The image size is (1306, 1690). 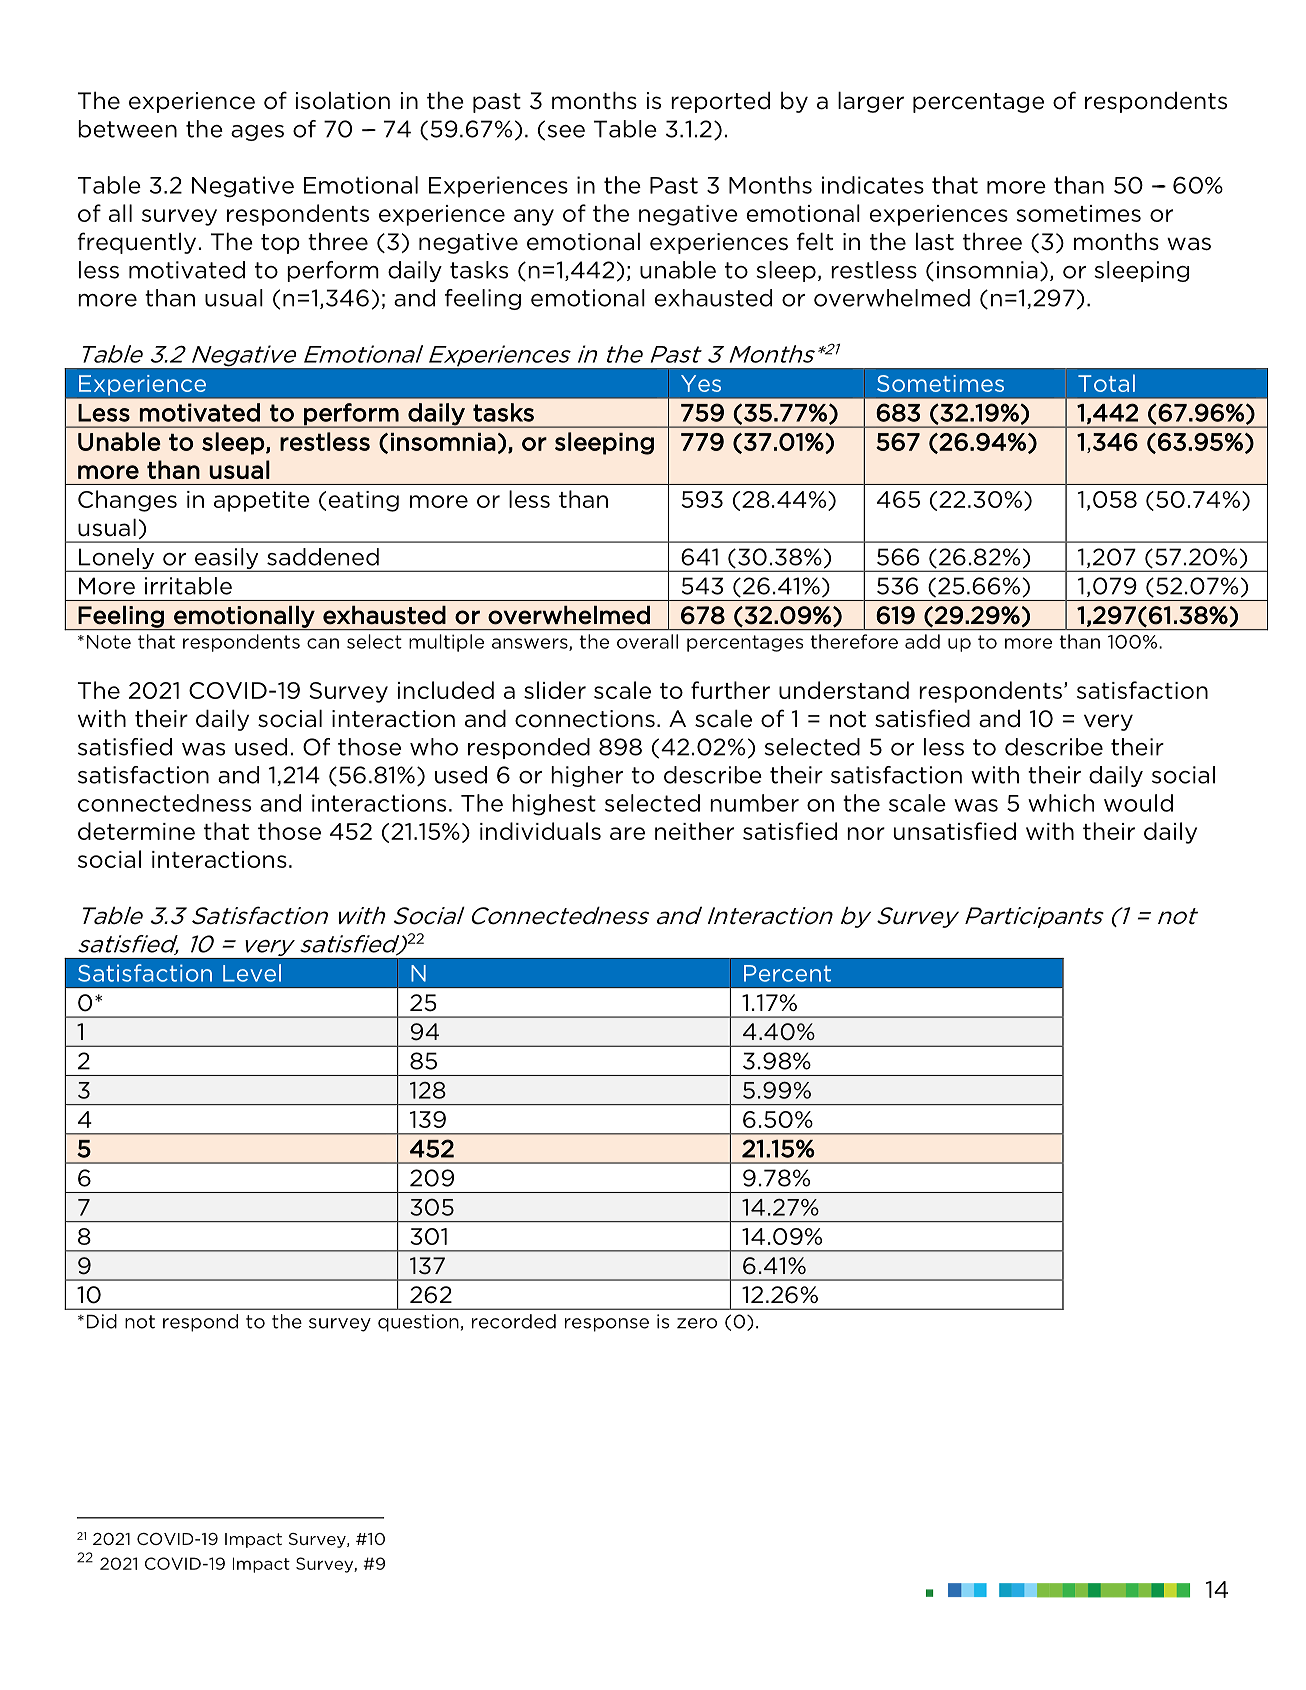 What do you see at coordinates (1106, 383) in the page?
I see `Total` at bounding box center [1106, 383].
